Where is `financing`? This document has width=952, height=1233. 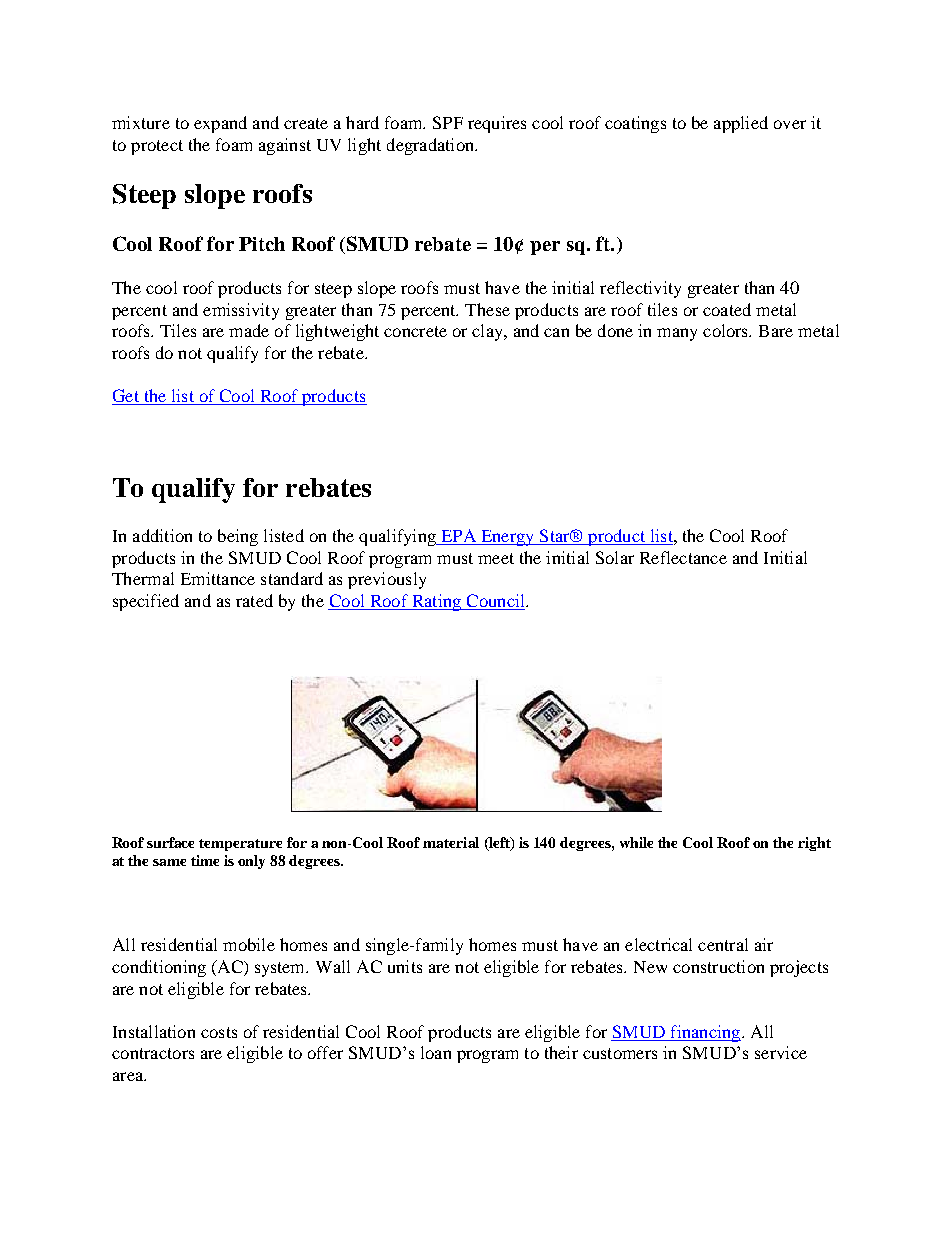 financing is located at coordinates (705, 1033).
